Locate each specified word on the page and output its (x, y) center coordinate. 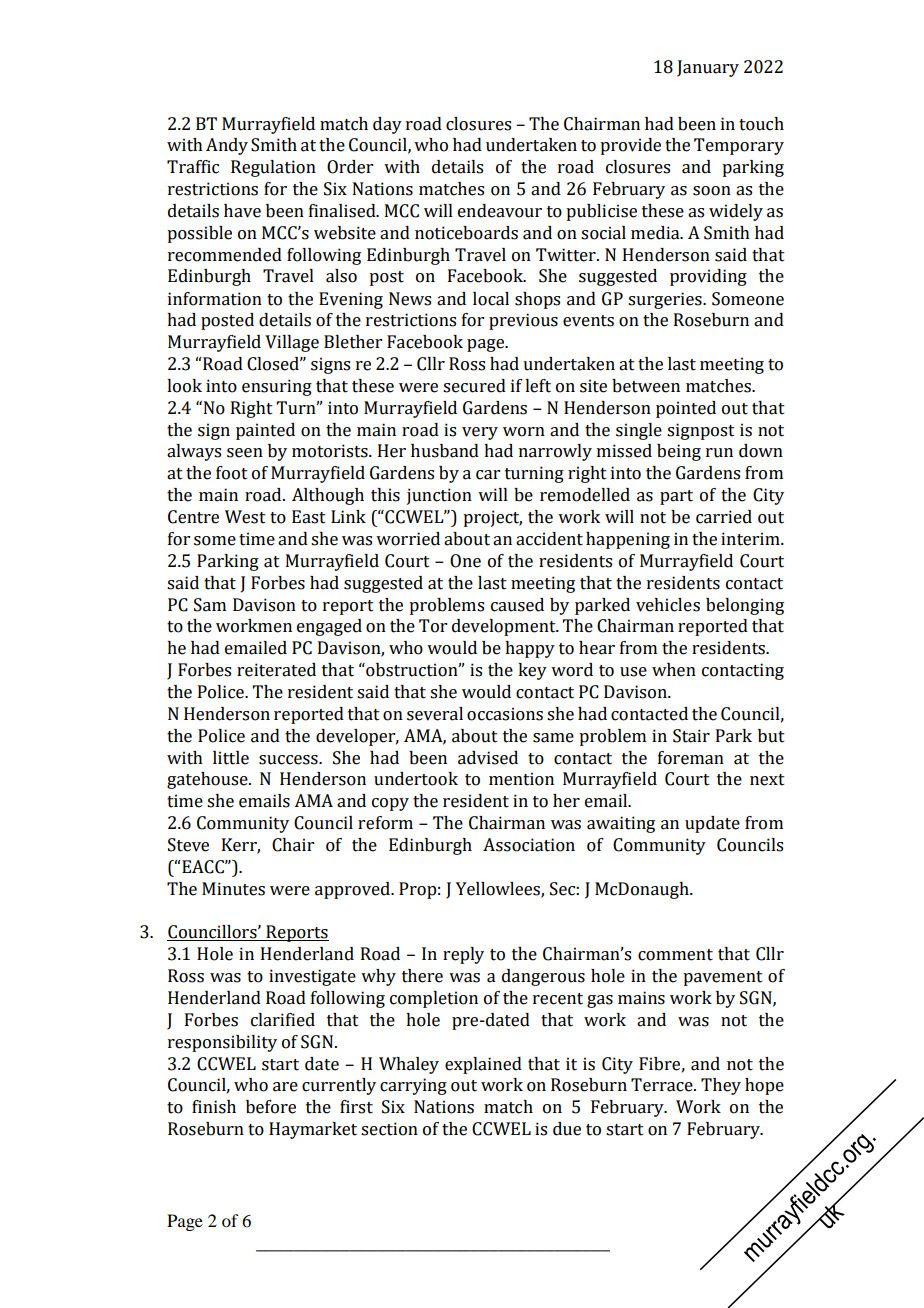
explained (483, 1065)
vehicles (668, 605)
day (387, 125)
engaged (329, 627)
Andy (227, 146)
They (721, 1086)
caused (517, 605)
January (708, 68)
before (271, 1107)
